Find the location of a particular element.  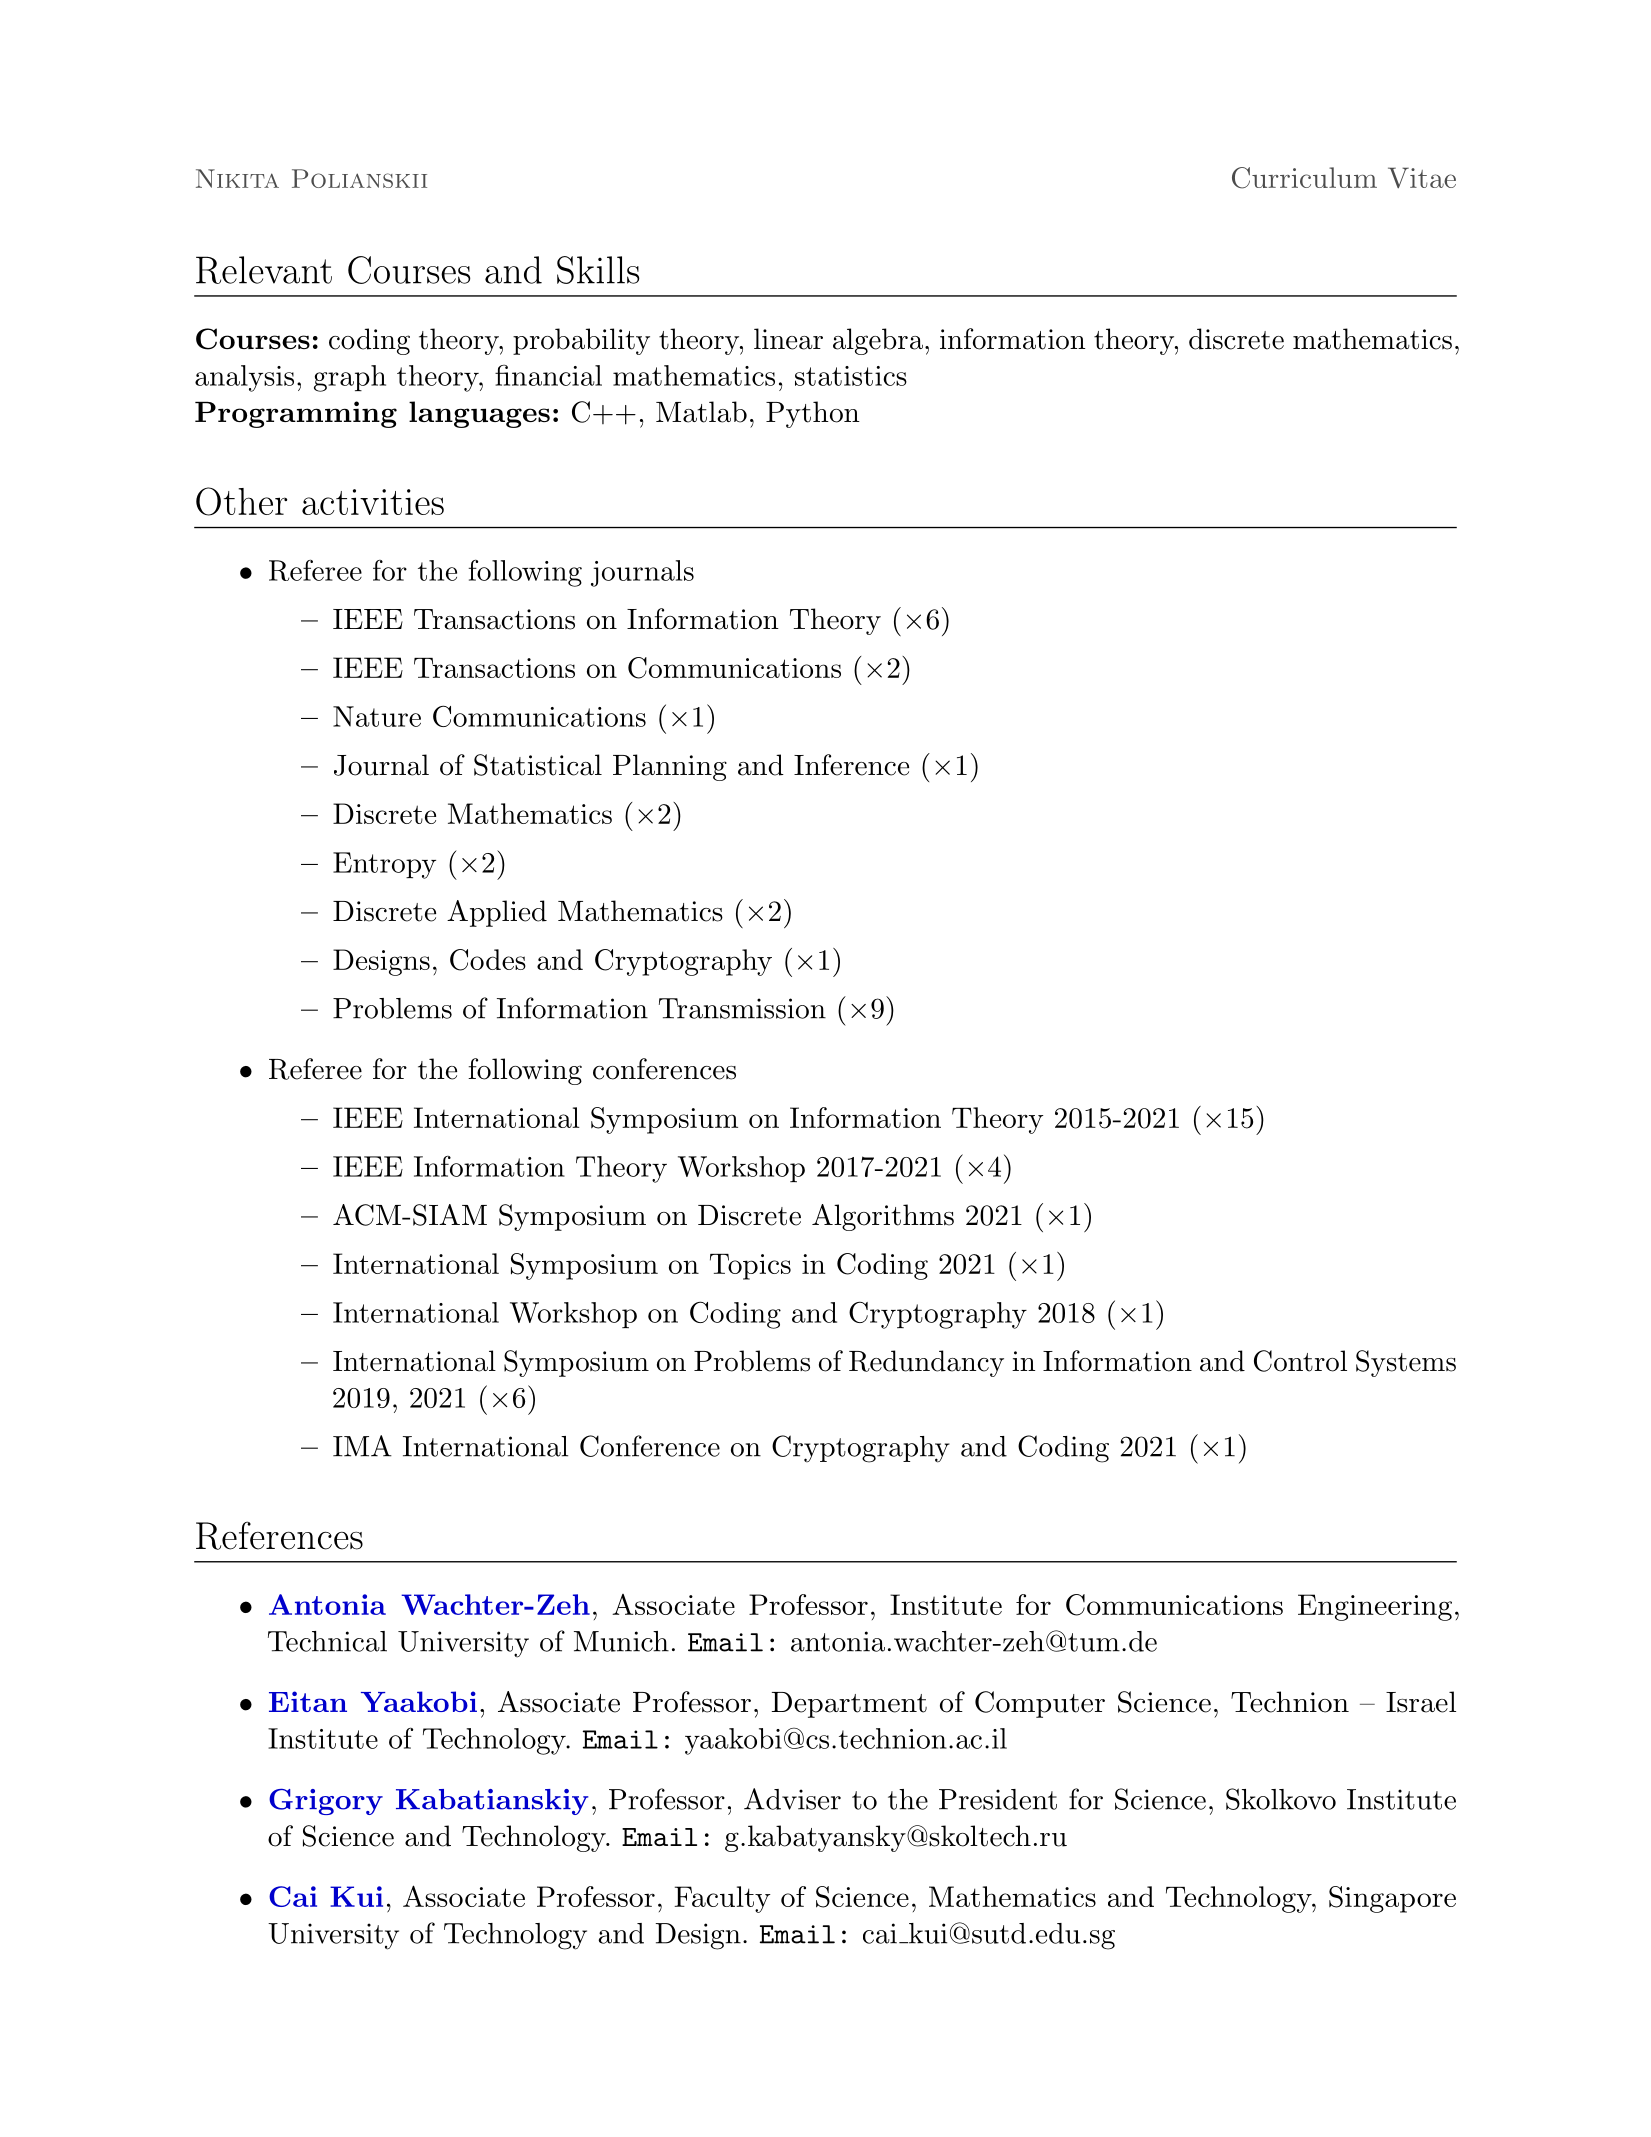

Transmission is located at coordinates (742, 1008).
